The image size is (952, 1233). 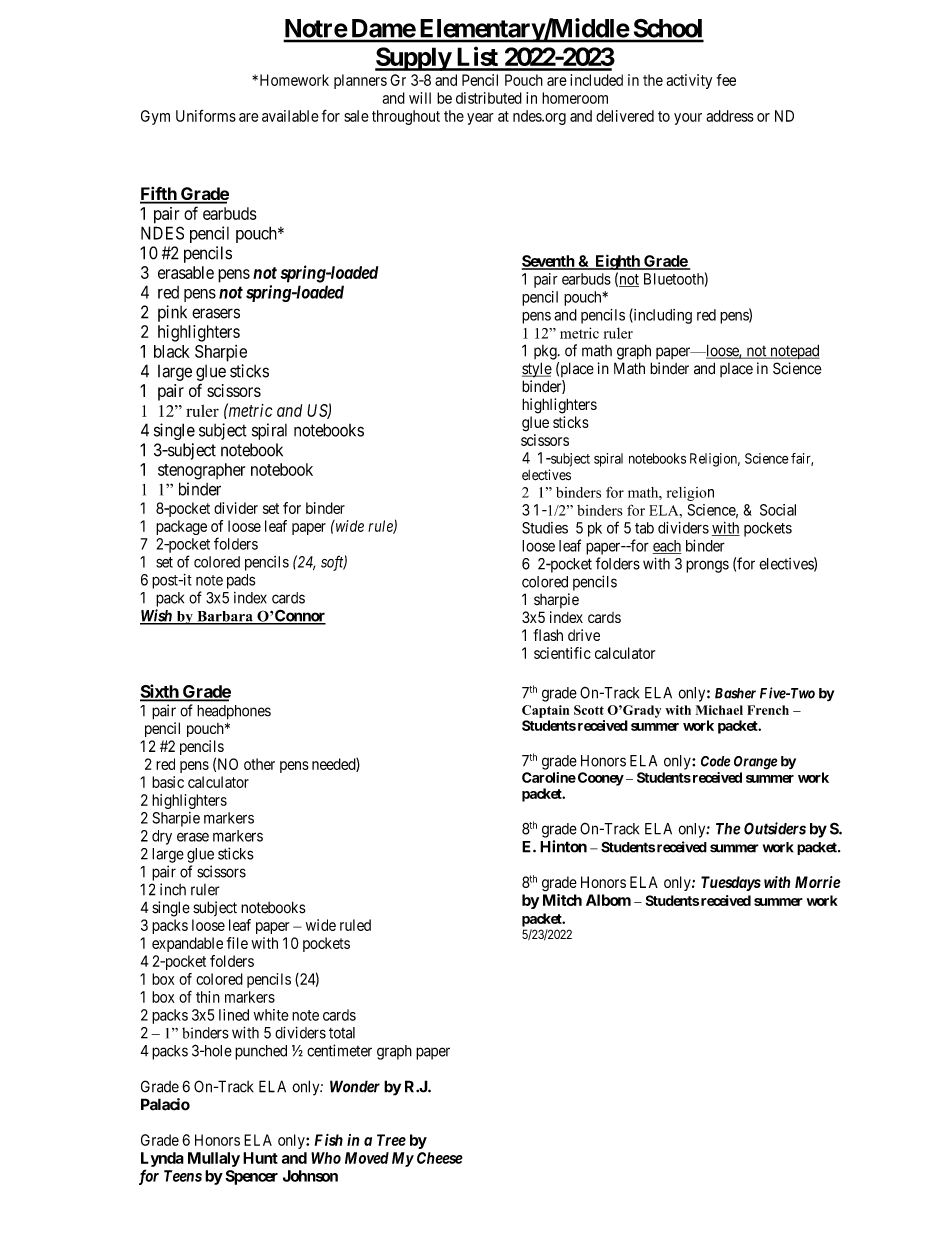 What do you see at coordinates (537, 370) in the image?
I see `style` at bounding box center [537, 370].
